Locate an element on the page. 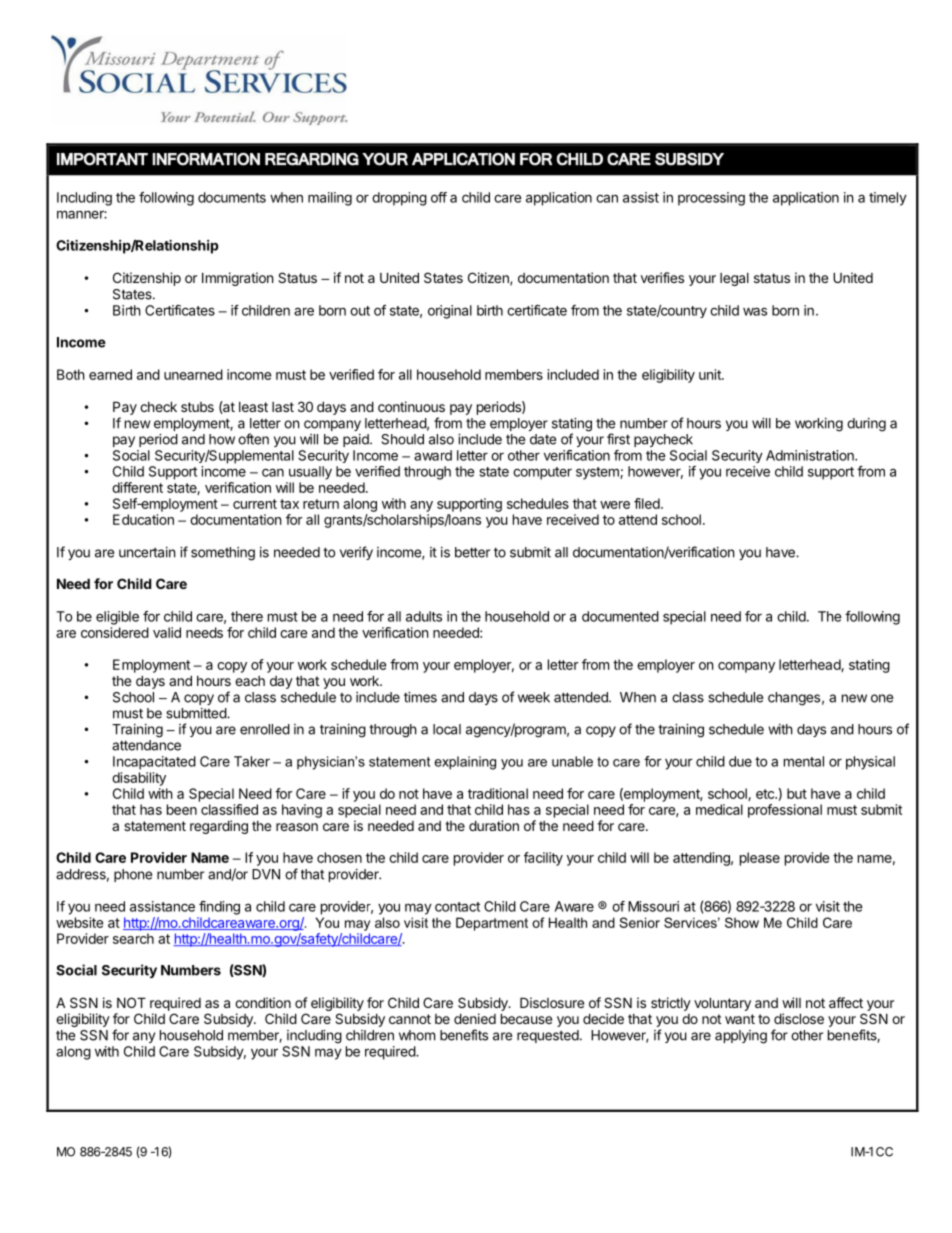  eligible is located at coordinates (117, 618).
